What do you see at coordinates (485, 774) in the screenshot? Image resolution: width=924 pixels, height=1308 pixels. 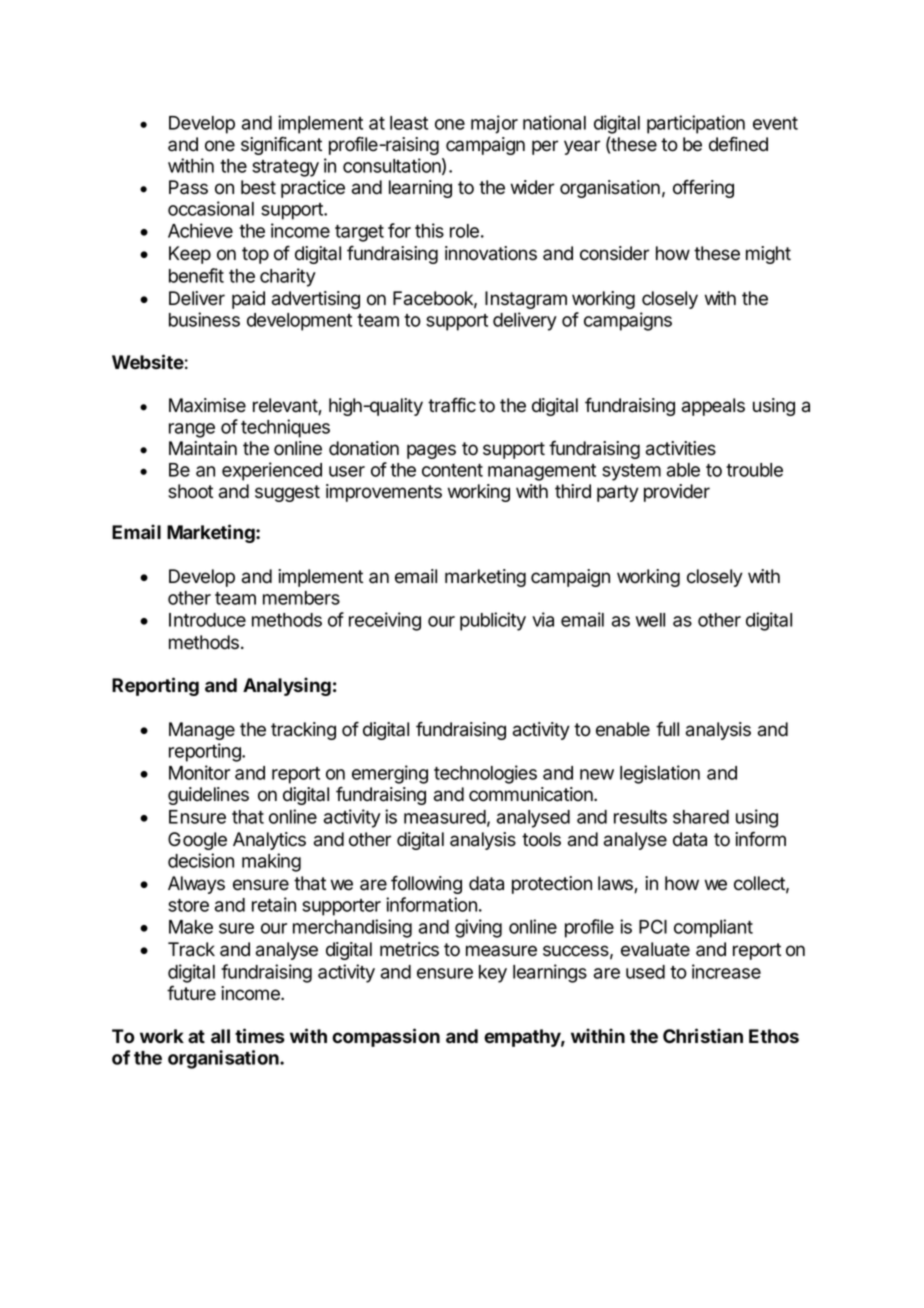 I see `technologies` at bounding box center [485, 774].
